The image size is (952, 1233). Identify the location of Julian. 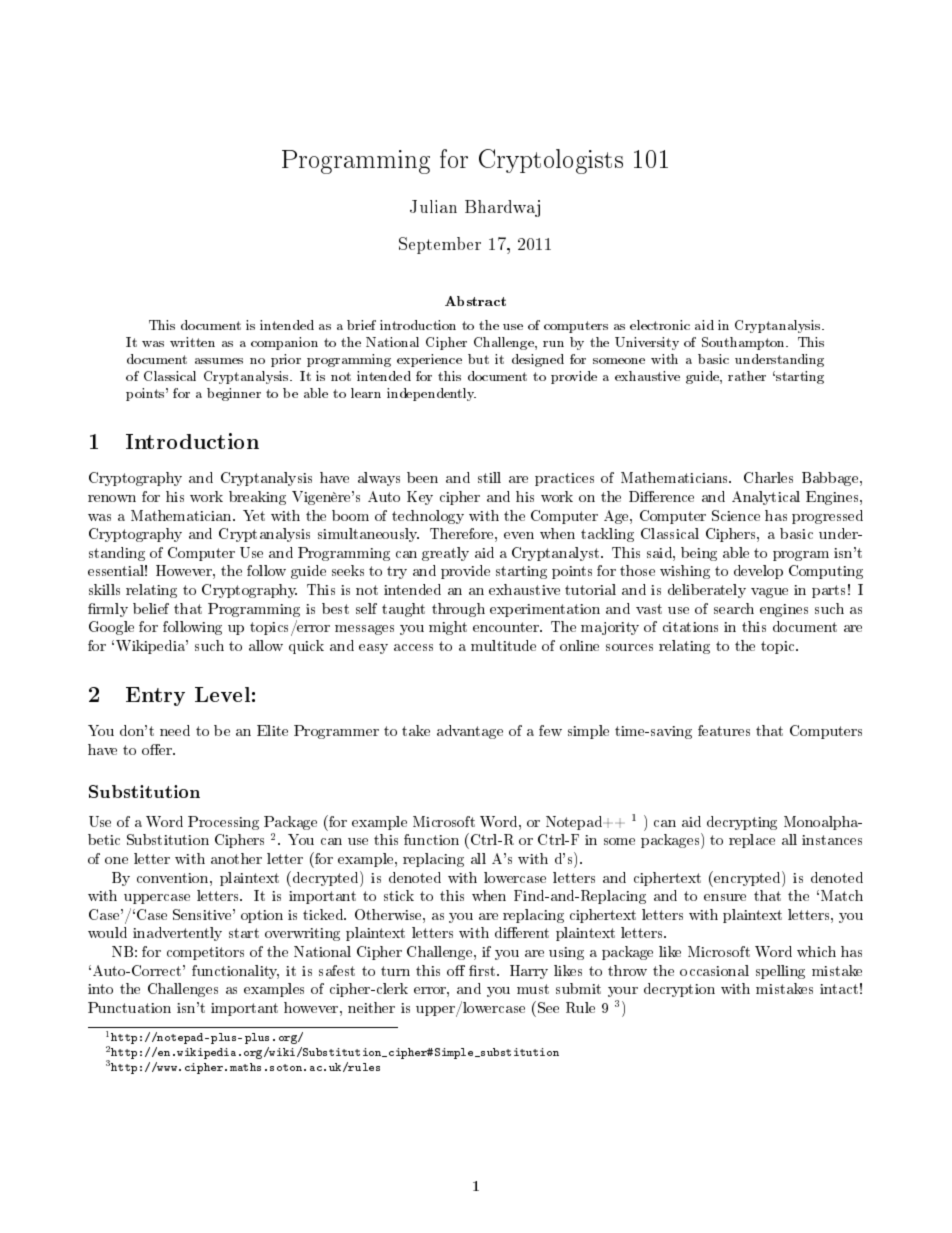
(433, 206).
